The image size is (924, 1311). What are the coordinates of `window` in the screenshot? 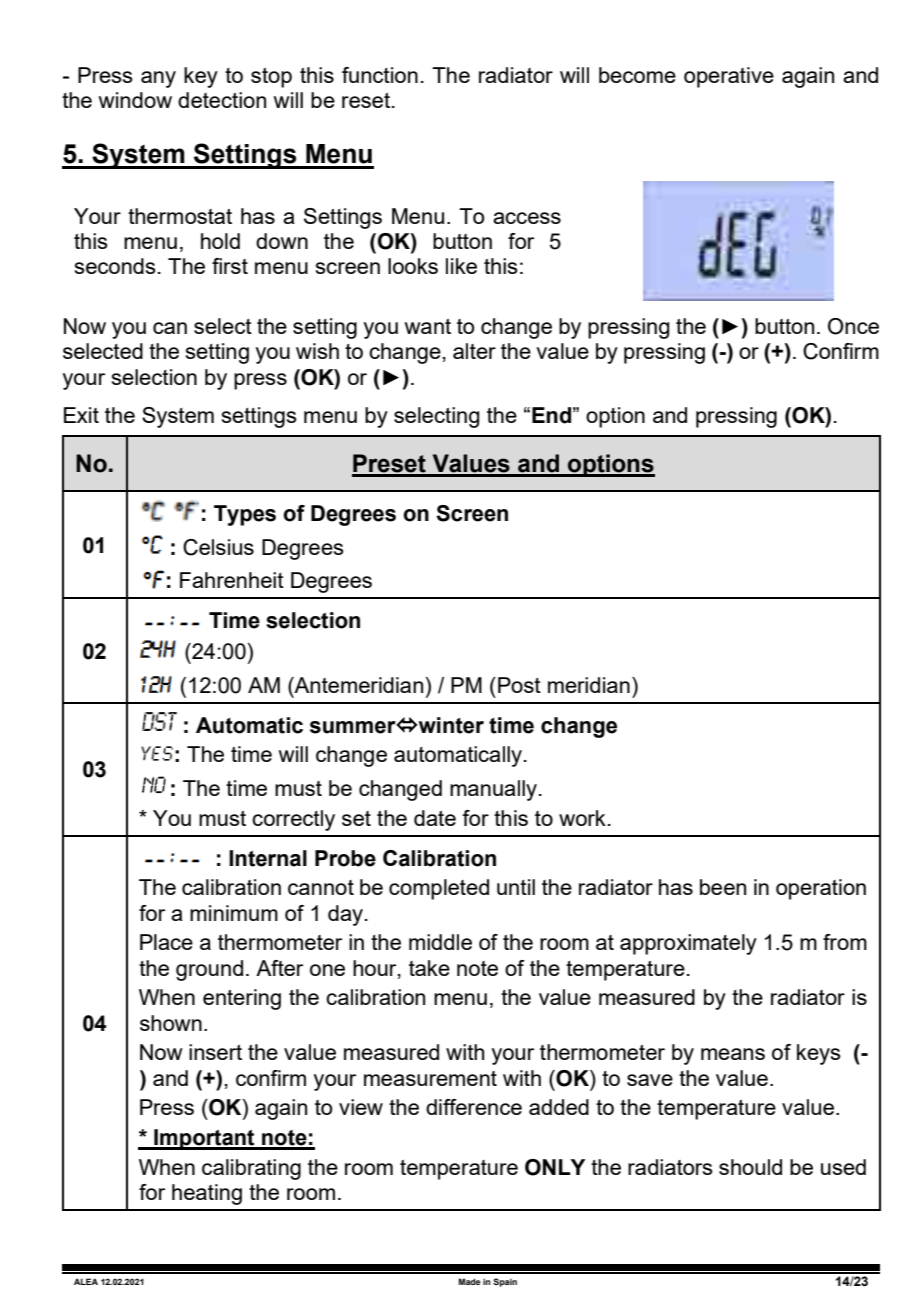 It's located at (135, 100).
